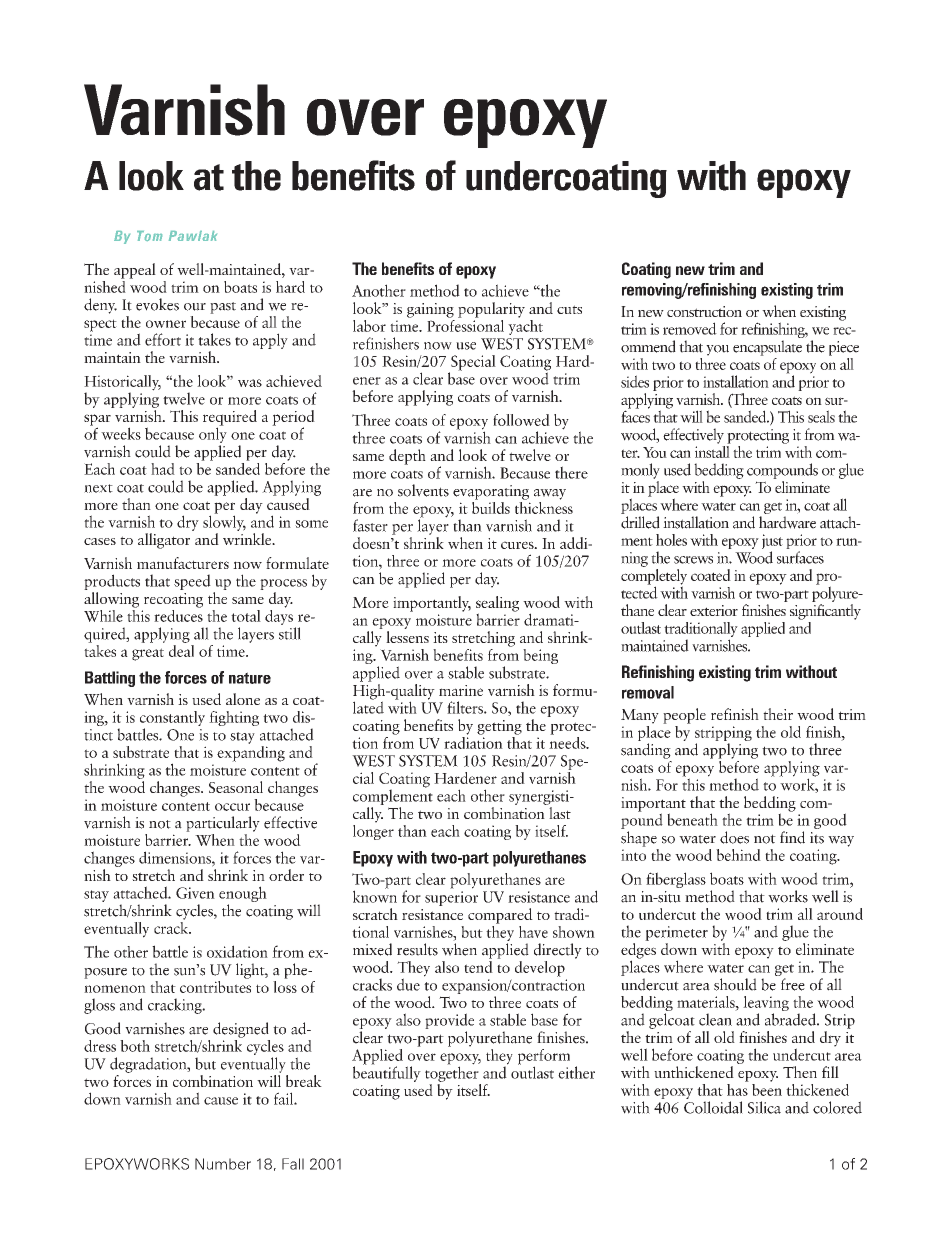 This page has height=1233, width=952. Describe the element at coordinates (690, 328) in the page. I see `removed` at that location.
